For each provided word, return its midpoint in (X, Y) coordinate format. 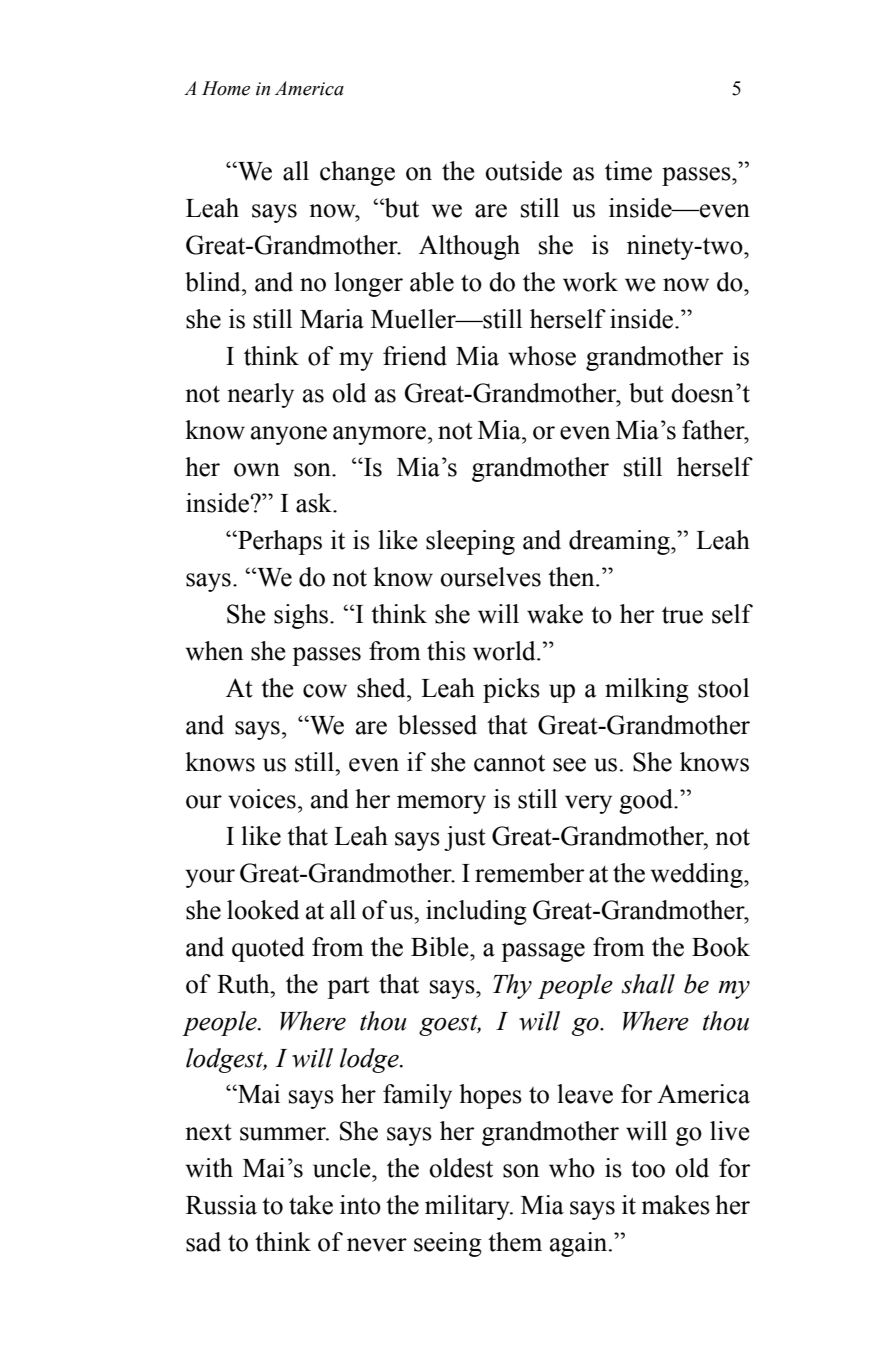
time (628, 171)
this (446, 651)
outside (524, 171)
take (311, 1205)
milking (647, 690)
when (214, 651)
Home (226, 88)
